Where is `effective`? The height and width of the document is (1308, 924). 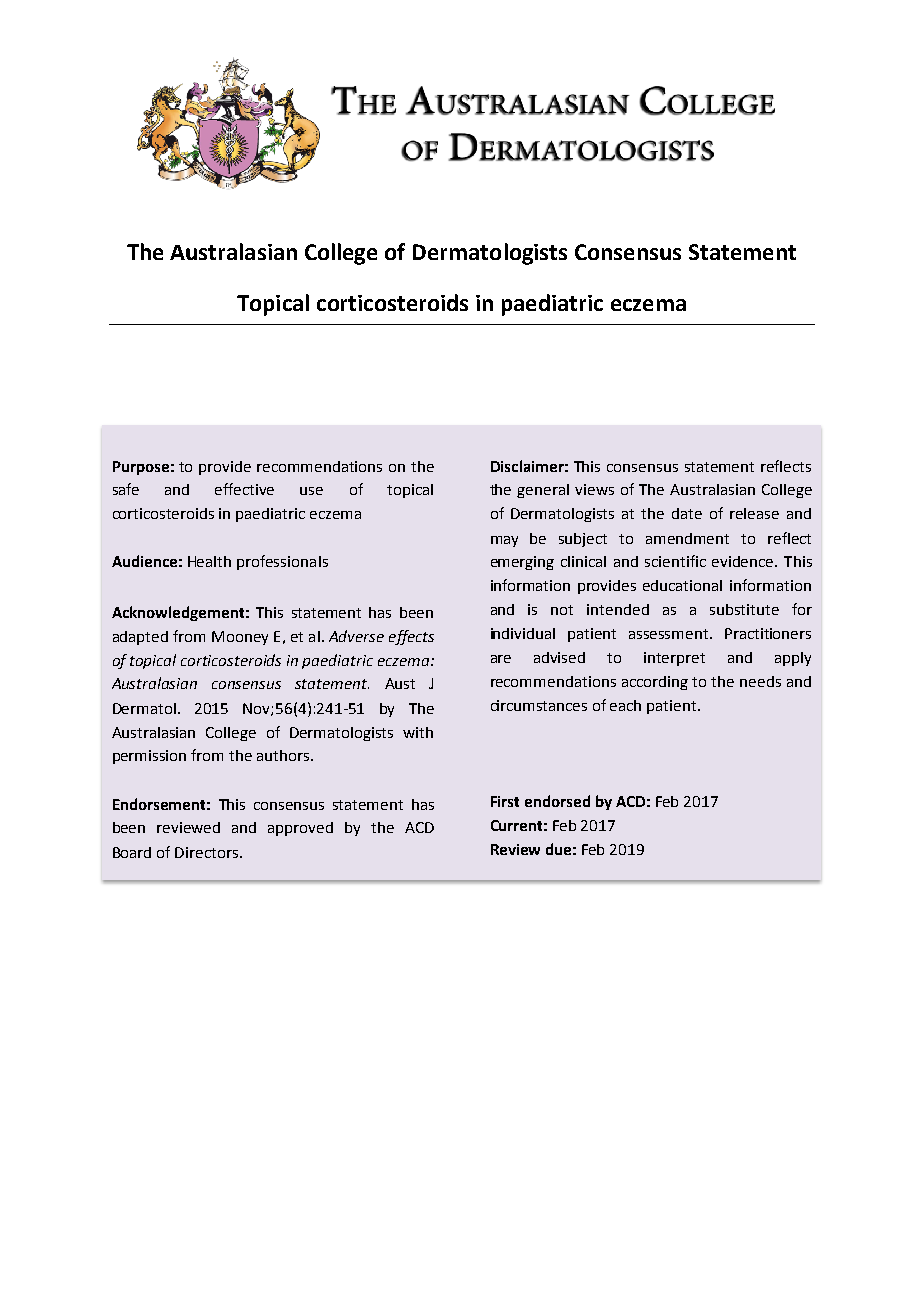
effective is located at coordinates (244, 489).
